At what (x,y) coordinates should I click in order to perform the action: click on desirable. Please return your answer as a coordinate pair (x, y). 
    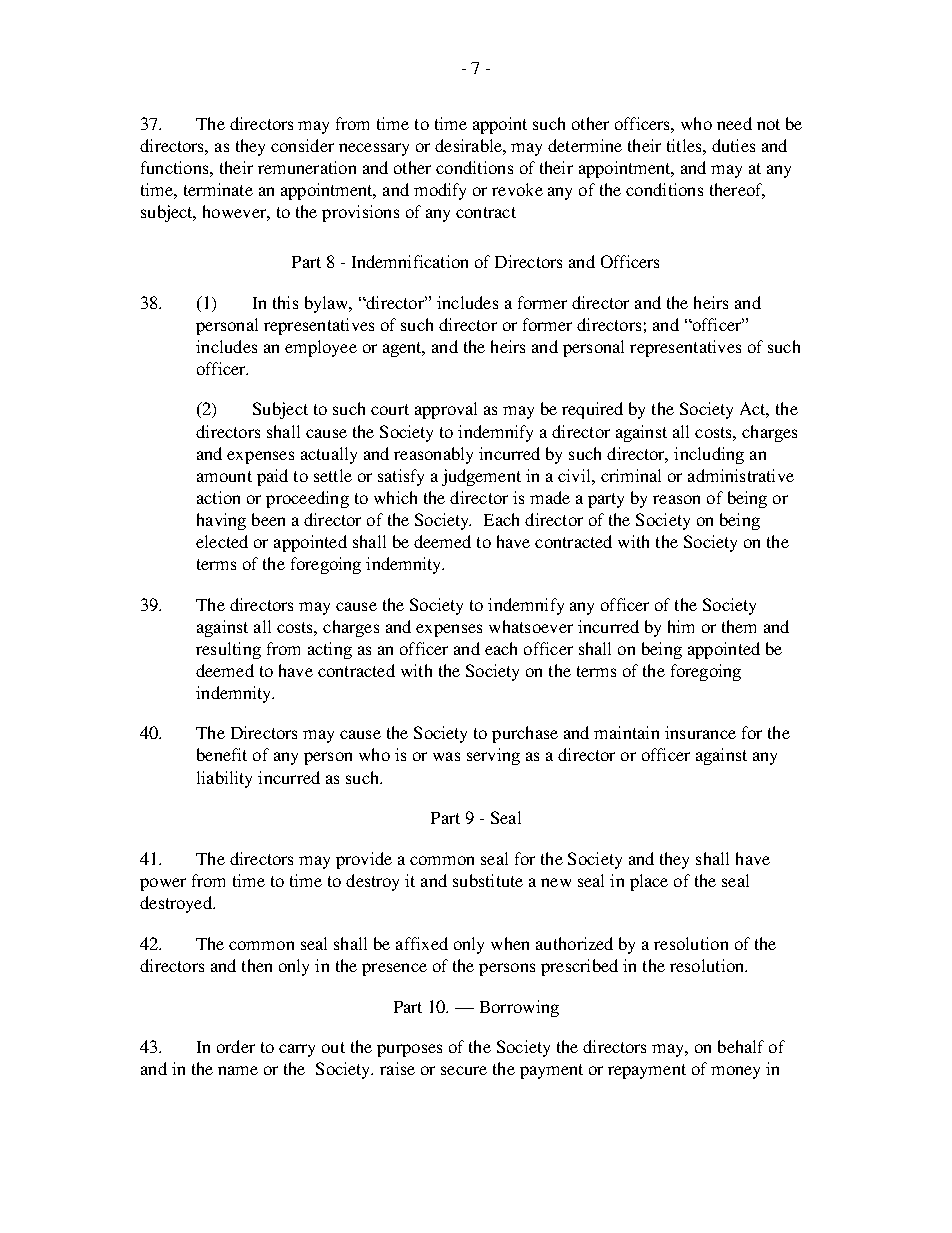
    Looking at the image, I should click on (469, 145).
